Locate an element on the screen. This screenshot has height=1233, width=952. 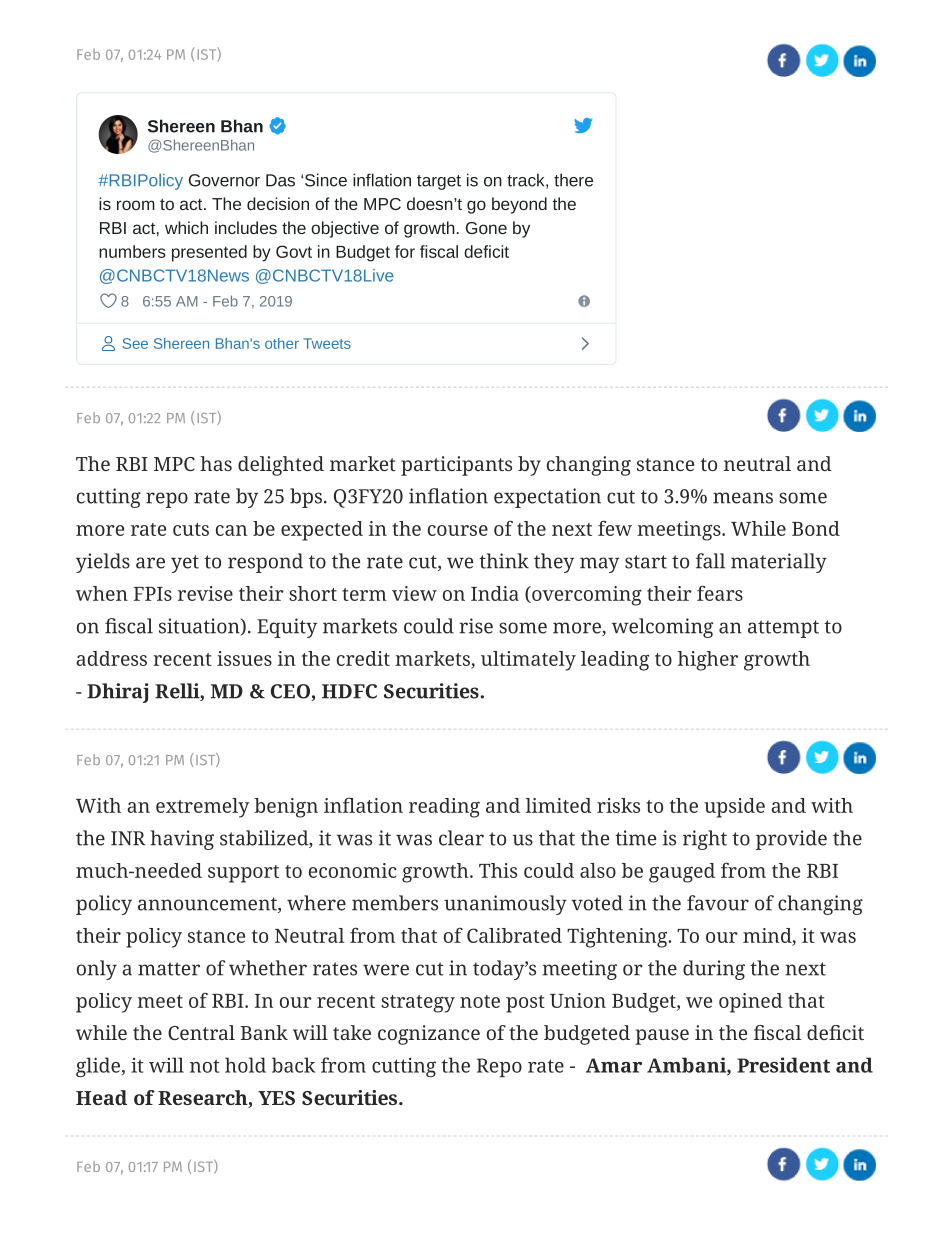
has is located at coordinates (216, 463).
